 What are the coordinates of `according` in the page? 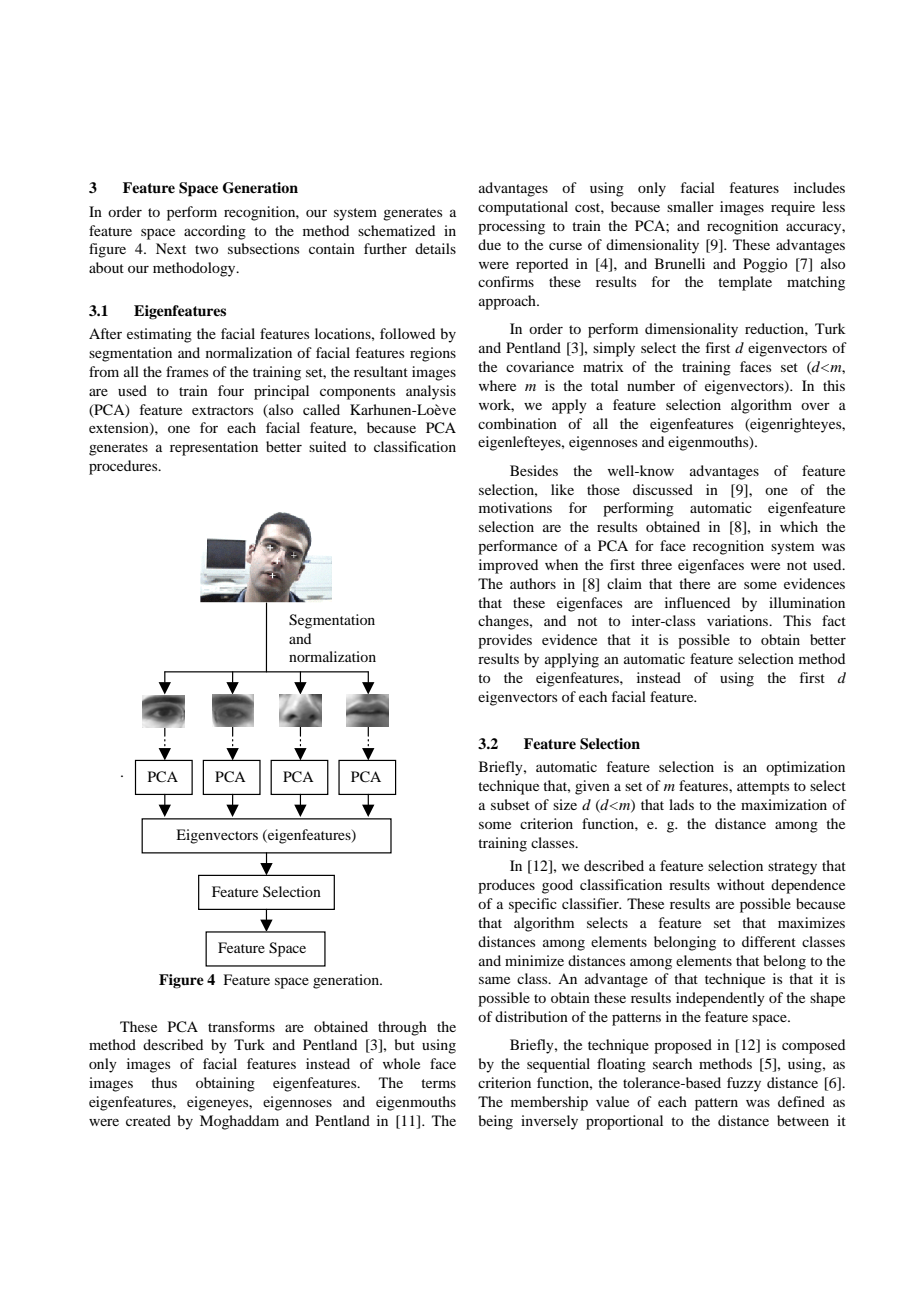 It's located at (215, 232).
